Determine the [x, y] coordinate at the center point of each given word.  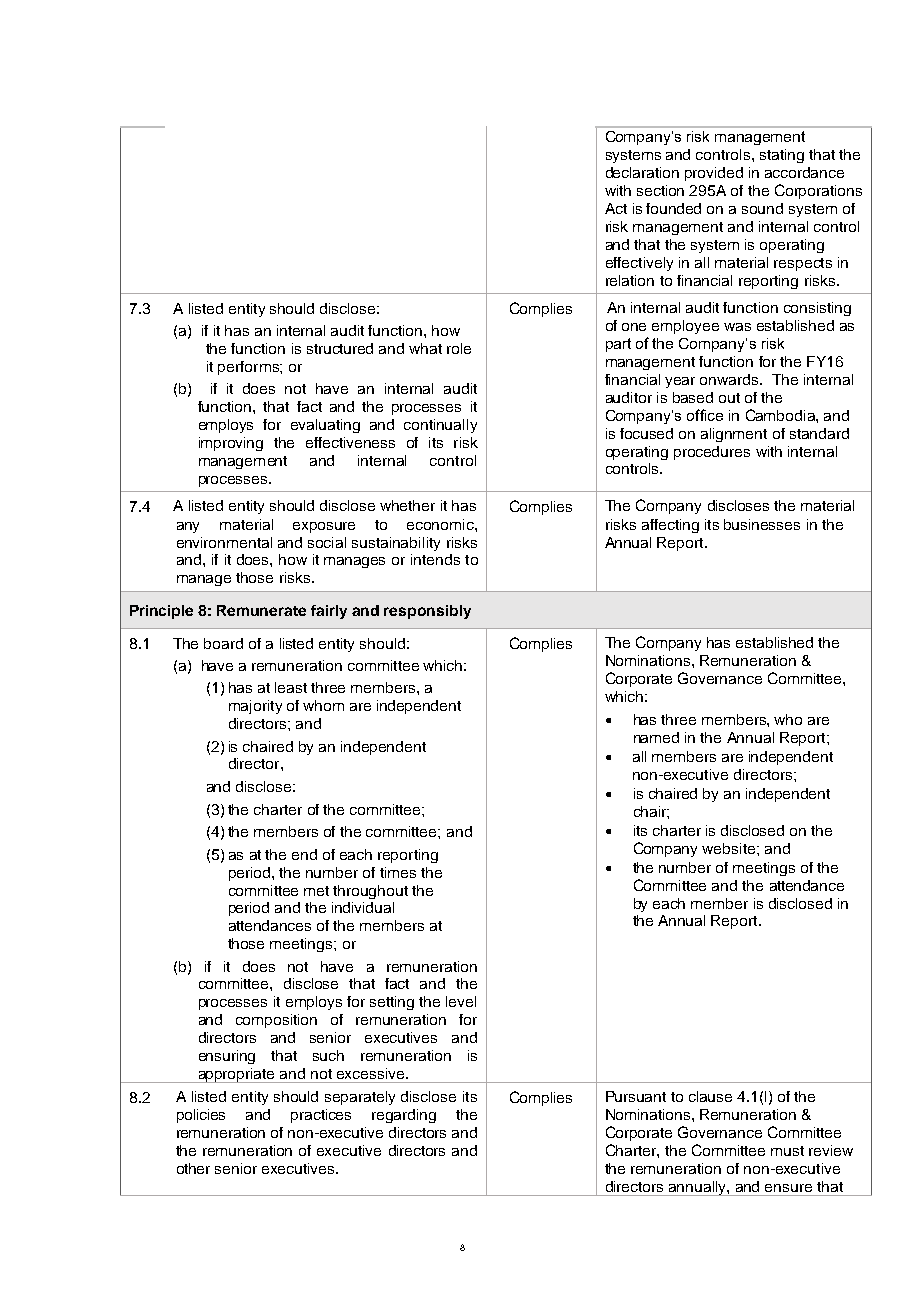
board [223, 643]
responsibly [427, 612]
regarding [404, 1116]
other [193, 1168]
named [656, 737]
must [787, 1151]
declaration [642, 172]
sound [762, 208]
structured [340, 348]
